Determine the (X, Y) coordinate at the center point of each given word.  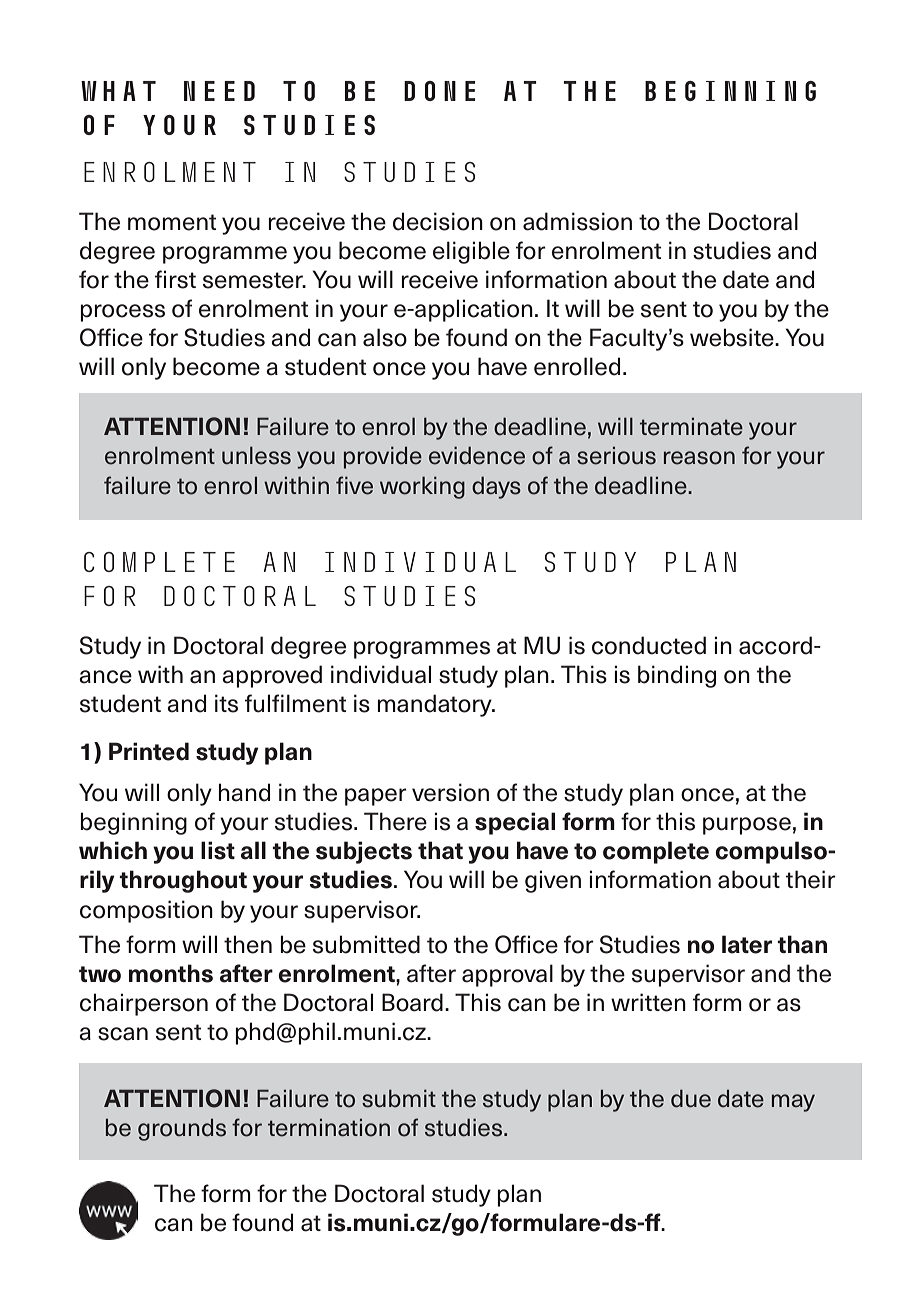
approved (272, 676)
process (122, 313)
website (733, 337)
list (218, 850)
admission (577, 221)
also (385, 337)
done (439, 91)
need (219, 91)
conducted (649, 645)
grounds (182, 1130)
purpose (747, 826)
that (440, 850)
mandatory (435, 705)
